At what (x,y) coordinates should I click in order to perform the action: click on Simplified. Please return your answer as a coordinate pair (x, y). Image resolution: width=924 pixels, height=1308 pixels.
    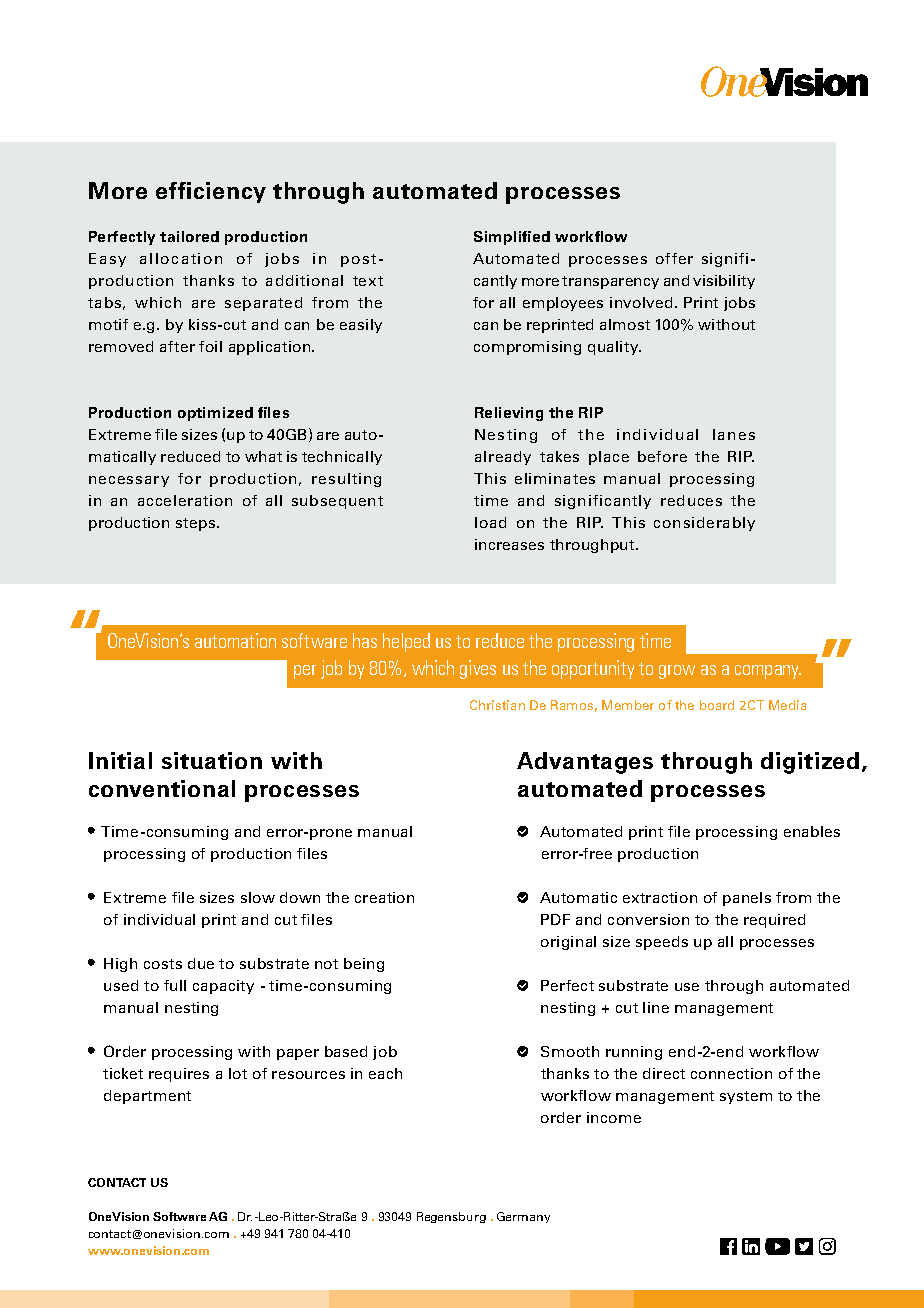
    Looking at the image, I should click on (512, 238).
